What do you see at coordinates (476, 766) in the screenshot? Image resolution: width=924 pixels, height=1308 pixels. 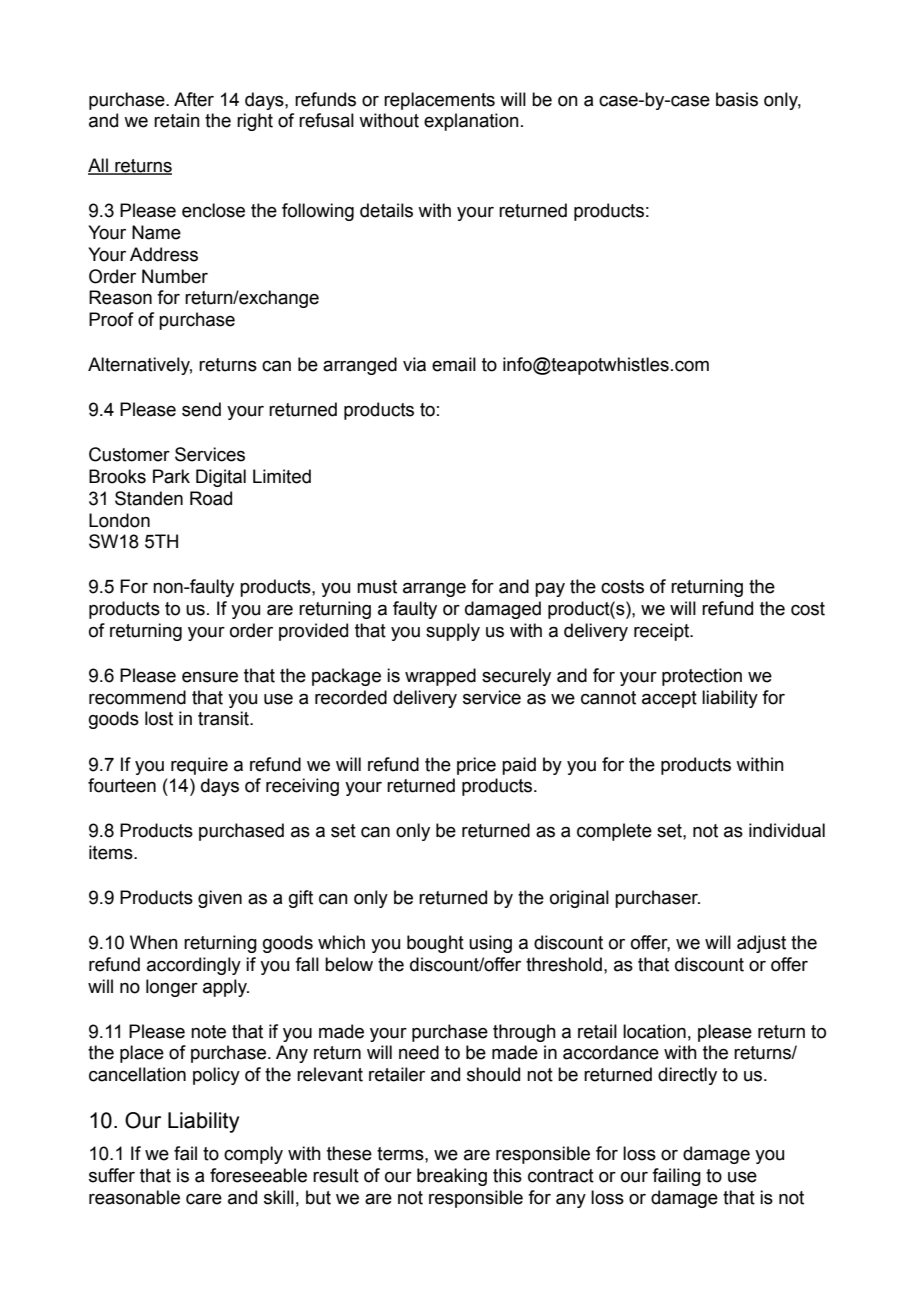 I see `price` at bounding box center [476, 766].
